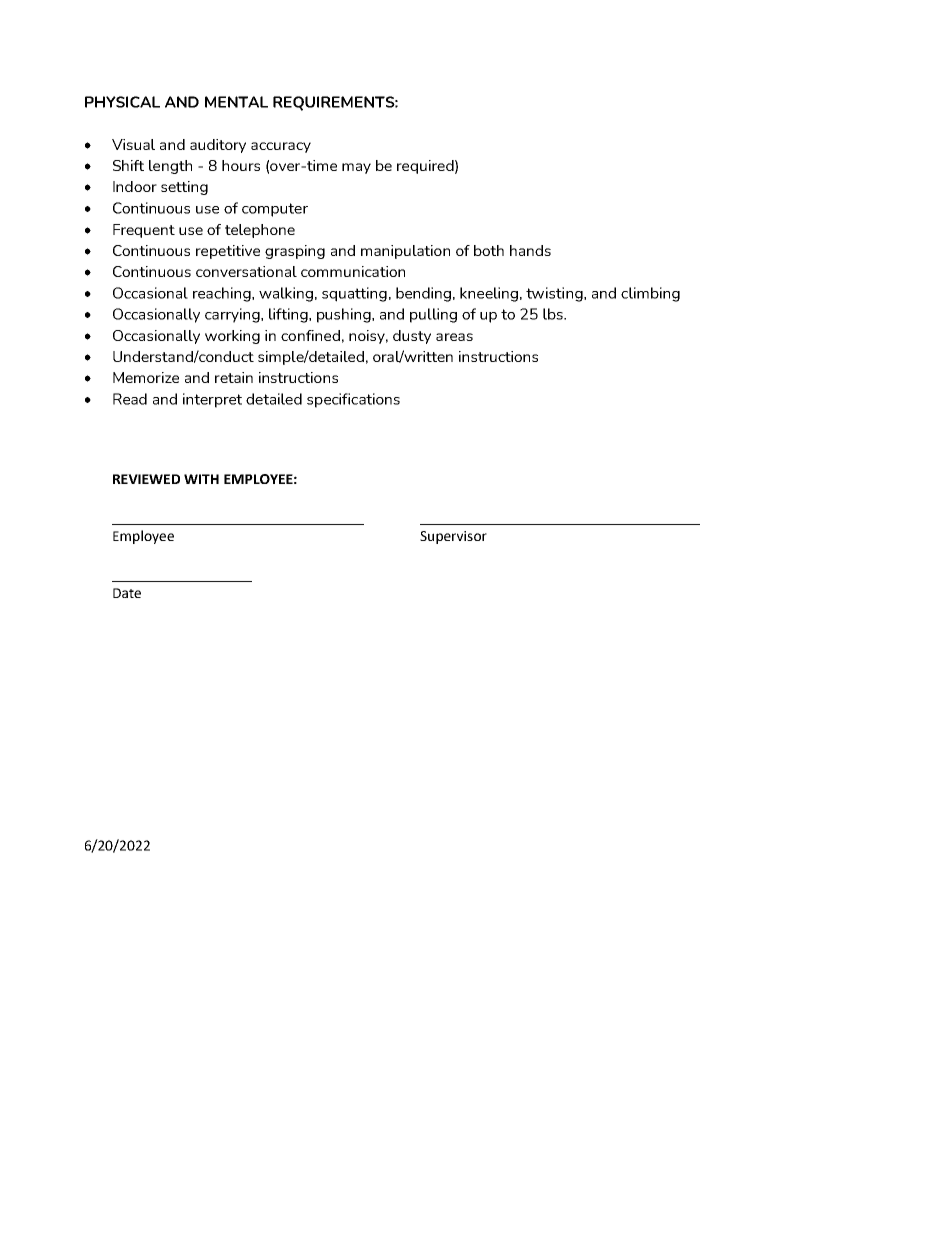  I want to click on may, so click(356, 168).
